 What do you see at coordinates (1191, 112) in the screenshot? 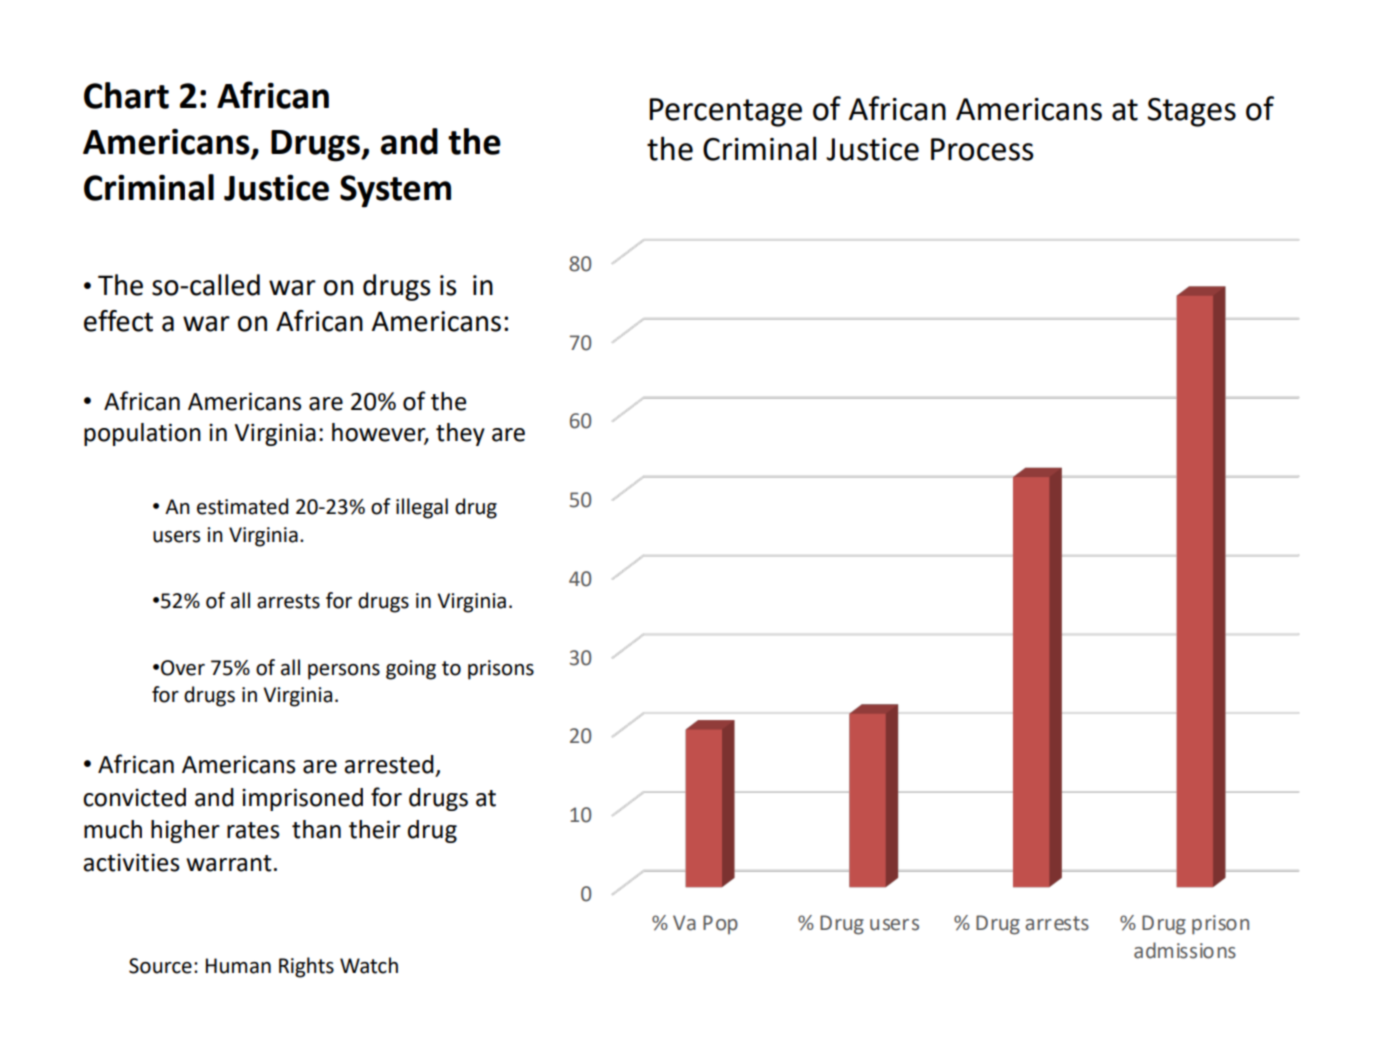
I see `Stages` at bounding box center [1191, 112].
